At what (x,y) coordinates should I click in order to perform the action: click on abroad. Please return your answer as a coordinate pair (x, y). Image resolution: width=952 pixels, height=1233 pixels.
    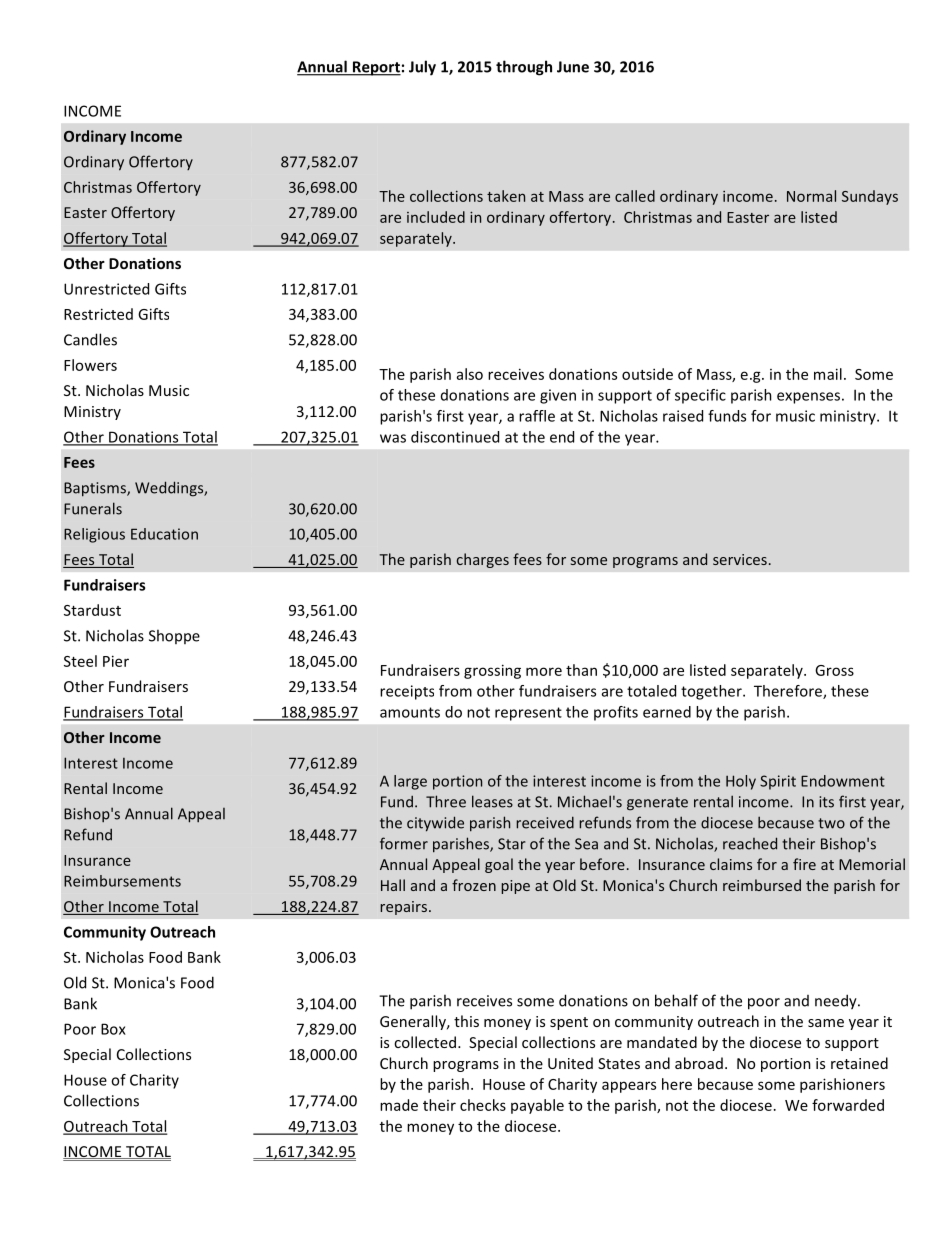
    Looking at the image, I should click on (699, 1063).
